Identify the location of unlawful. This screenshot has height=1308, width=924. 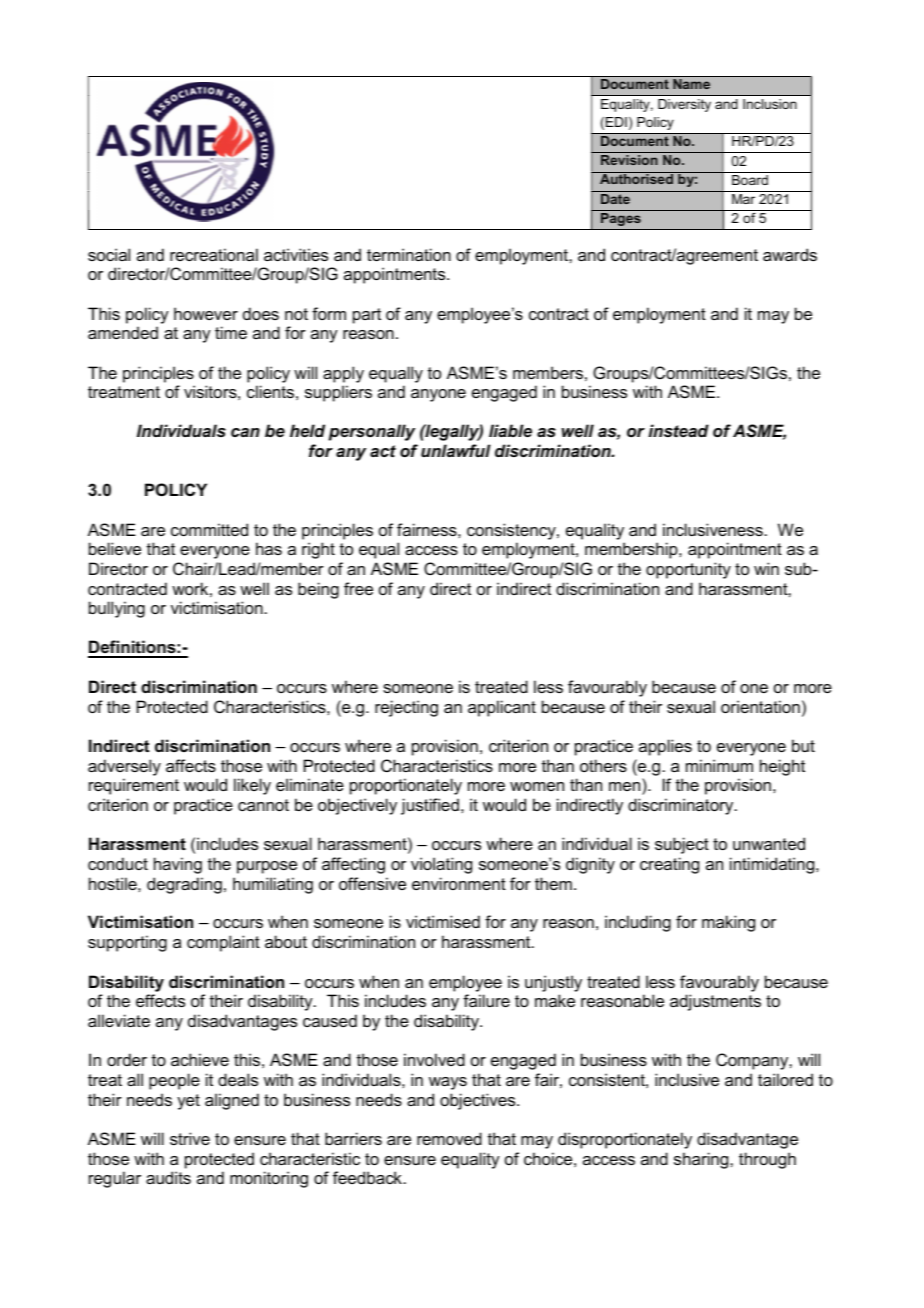
(456, 450).
